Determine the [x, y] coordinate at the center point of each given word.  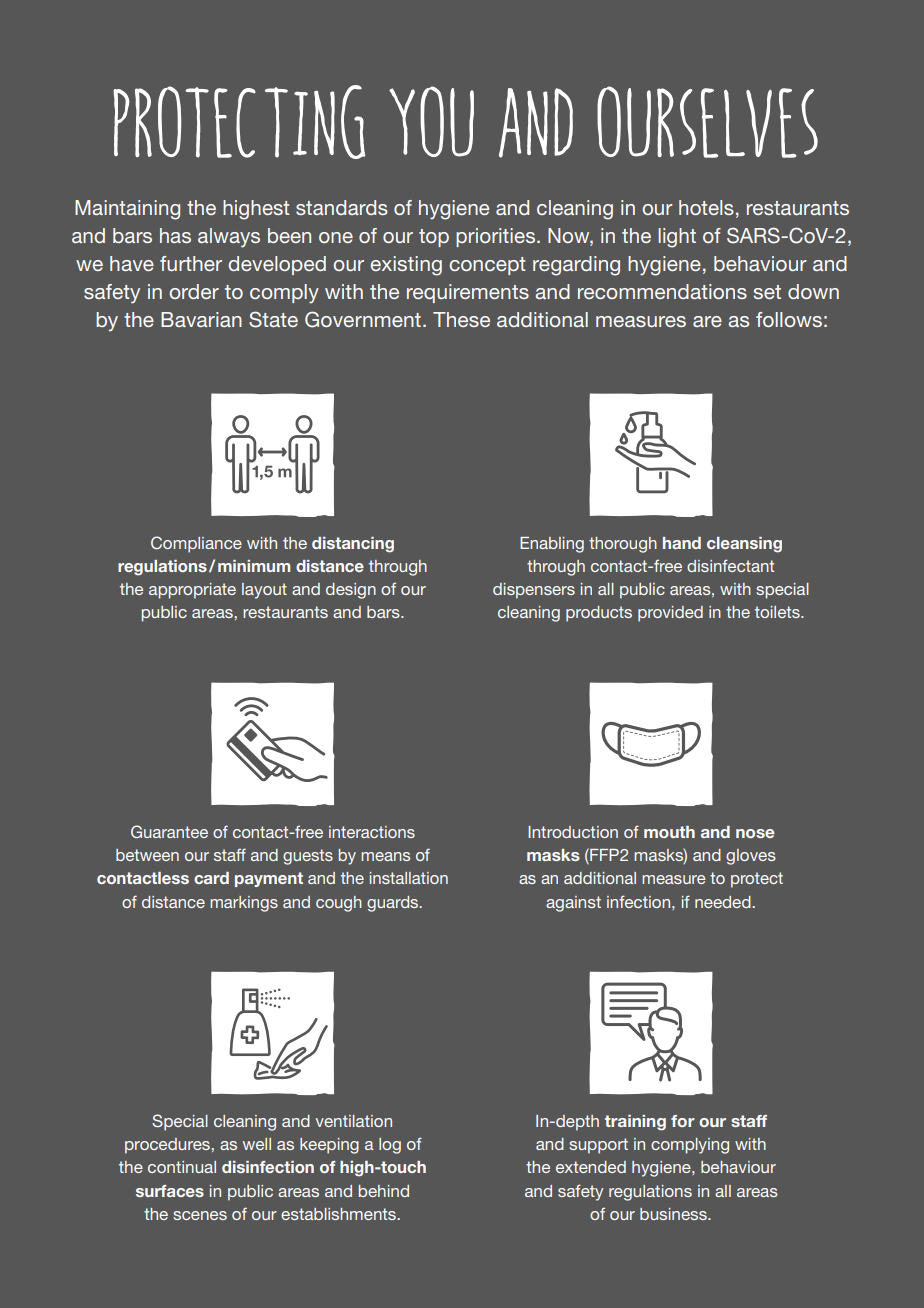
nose [755, 833]
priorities [495, 237]
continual [182, 1167]
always [229, 238]
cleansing [744, 545]
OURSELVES [707, 122]
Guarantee [169, 831]
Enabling [552, 545]
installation [409, 878]
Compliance [196, 544]
